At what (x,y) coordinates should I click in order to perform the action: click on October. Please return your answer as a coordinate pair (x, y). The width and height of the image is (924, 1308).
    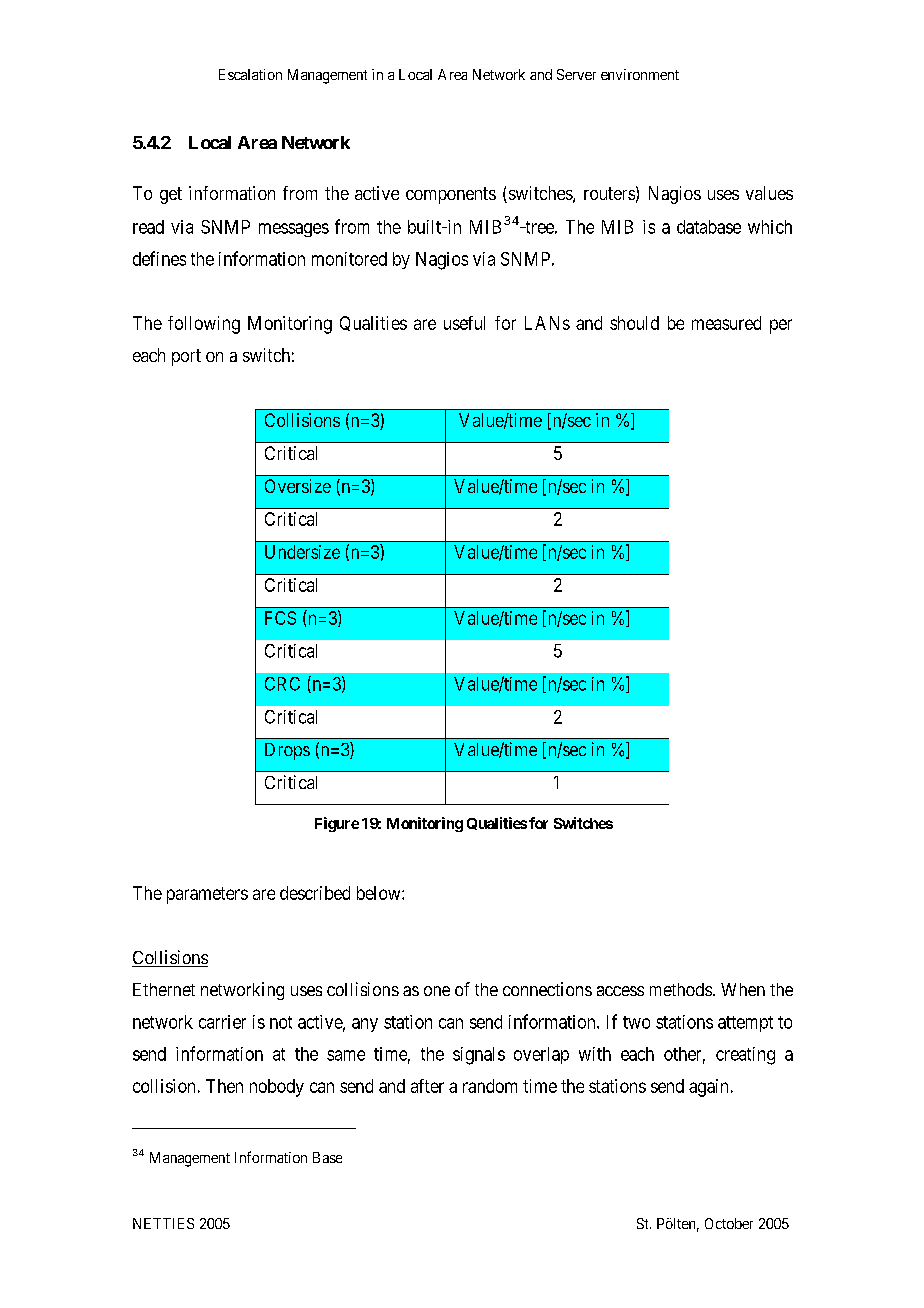
    Looking at the image, I should click on (729, 1223).
